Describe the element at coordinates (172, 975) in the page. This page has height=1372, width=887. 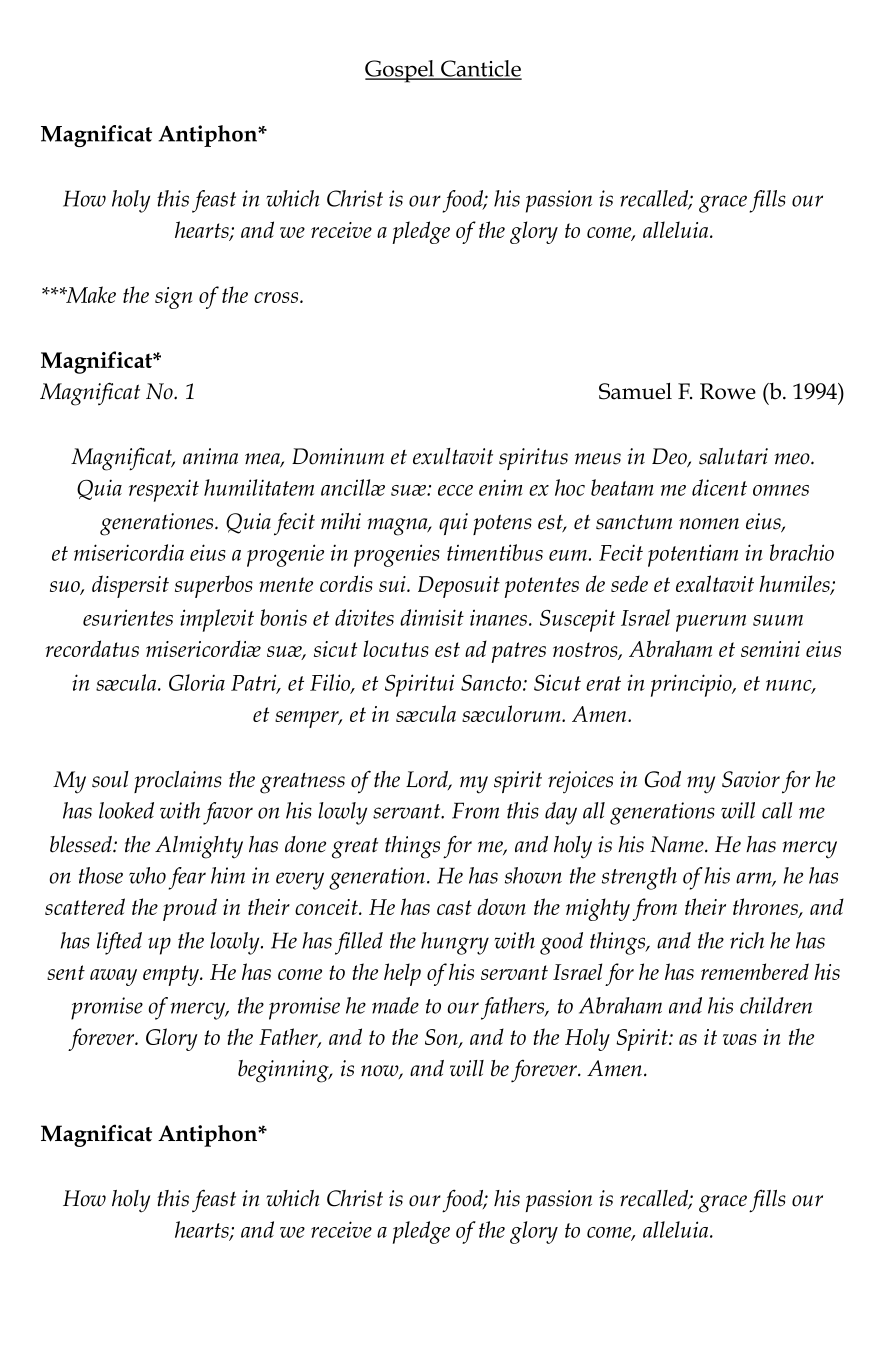
I see `empty` at that location.
